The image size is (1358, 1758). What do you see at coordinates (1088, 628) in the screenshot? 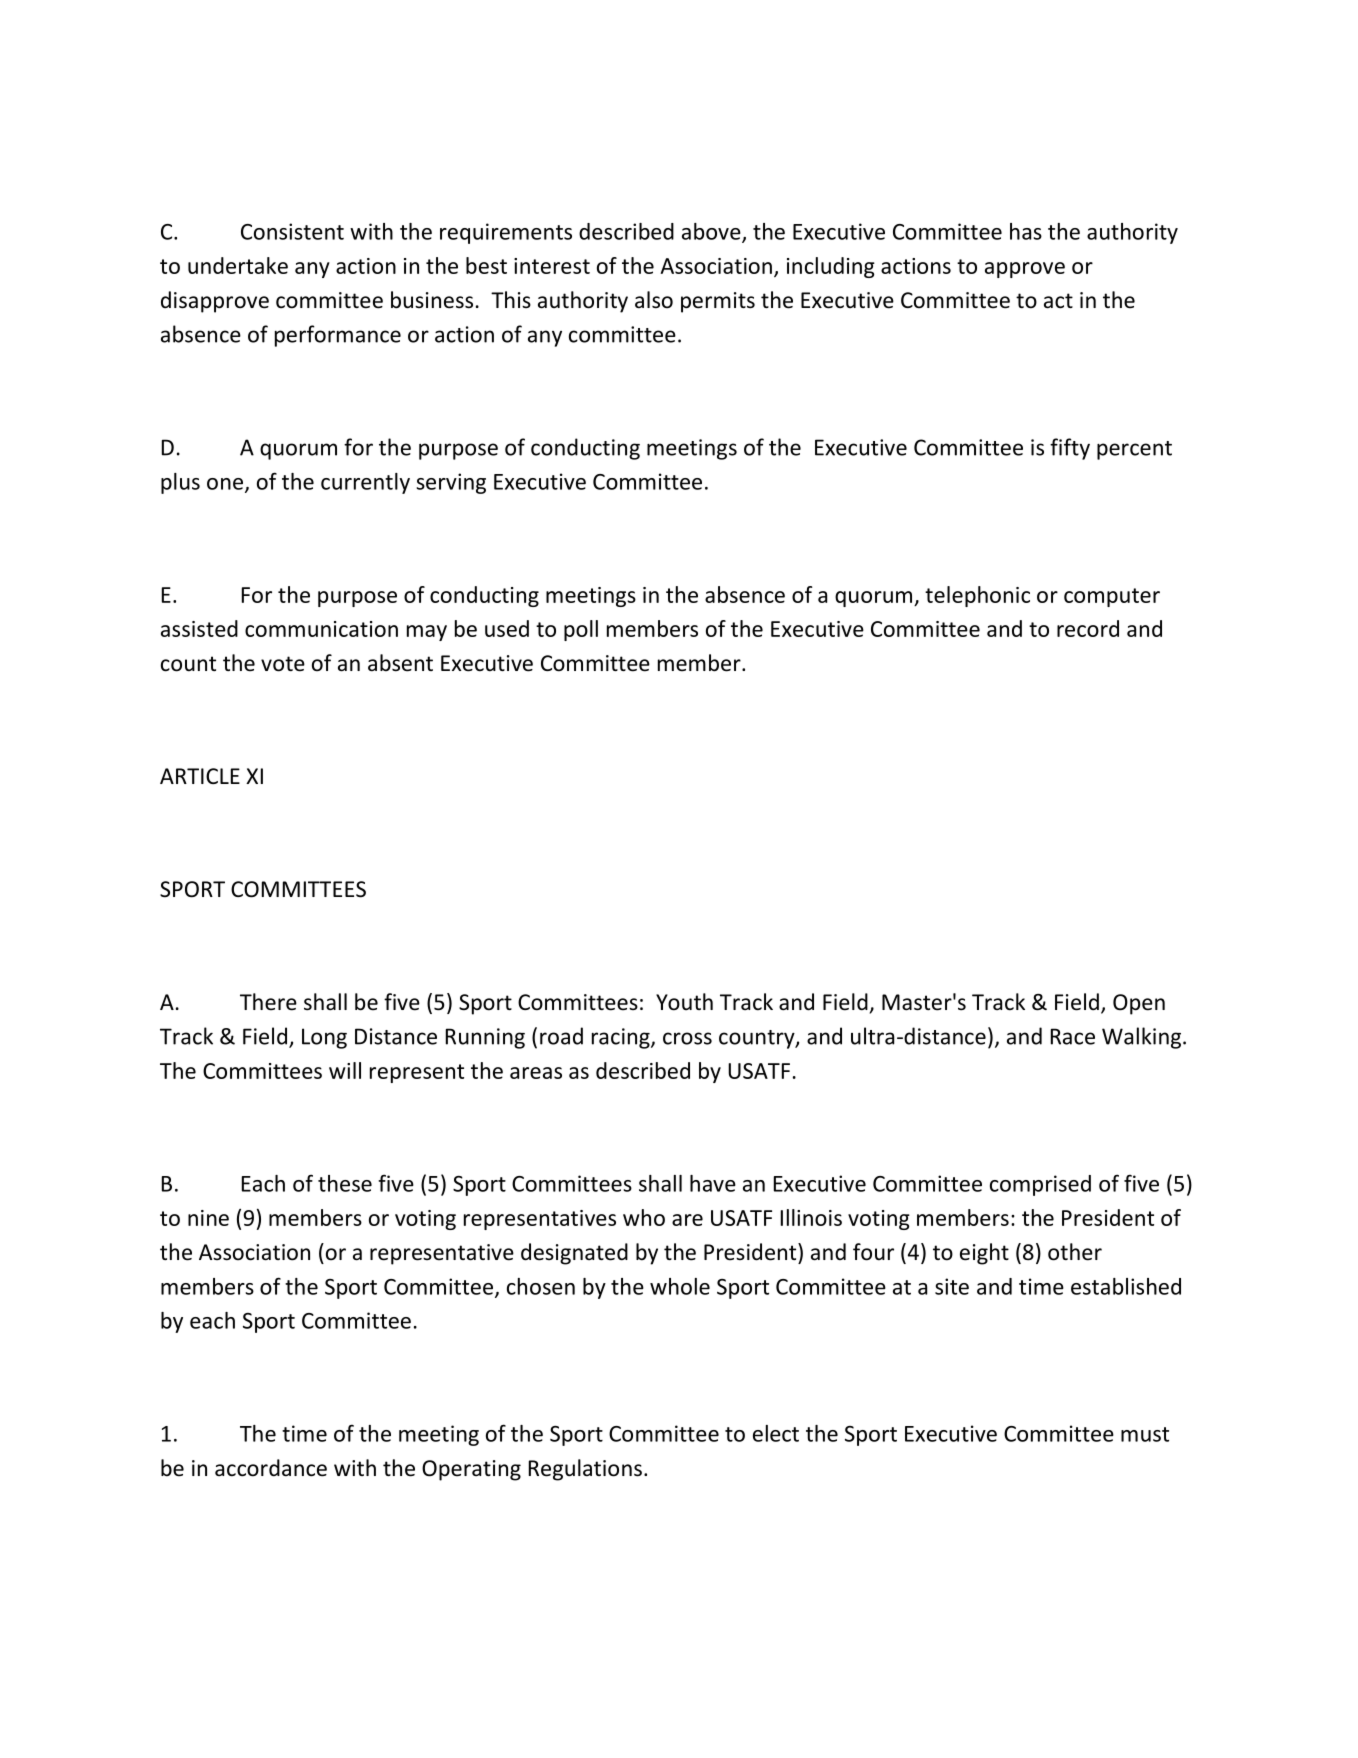
I see `record` at bounding box center [1088, 628].
